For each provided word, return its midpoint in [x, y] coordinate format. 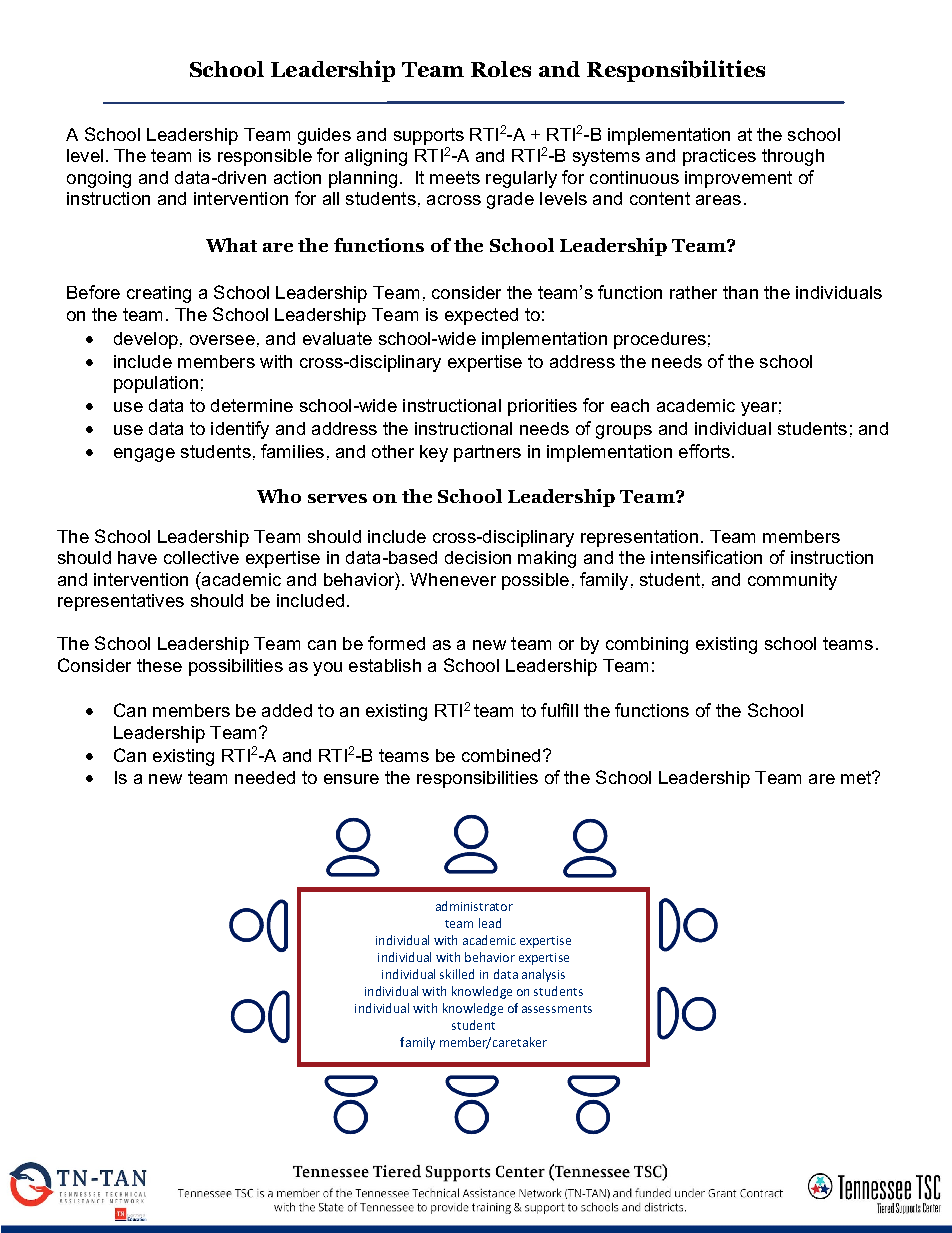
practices [719, 157]
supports [429, 136]
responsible [265, 157]
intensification [706, 557]
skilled [457, 974]
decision [478, 557]
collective [201, 557]
